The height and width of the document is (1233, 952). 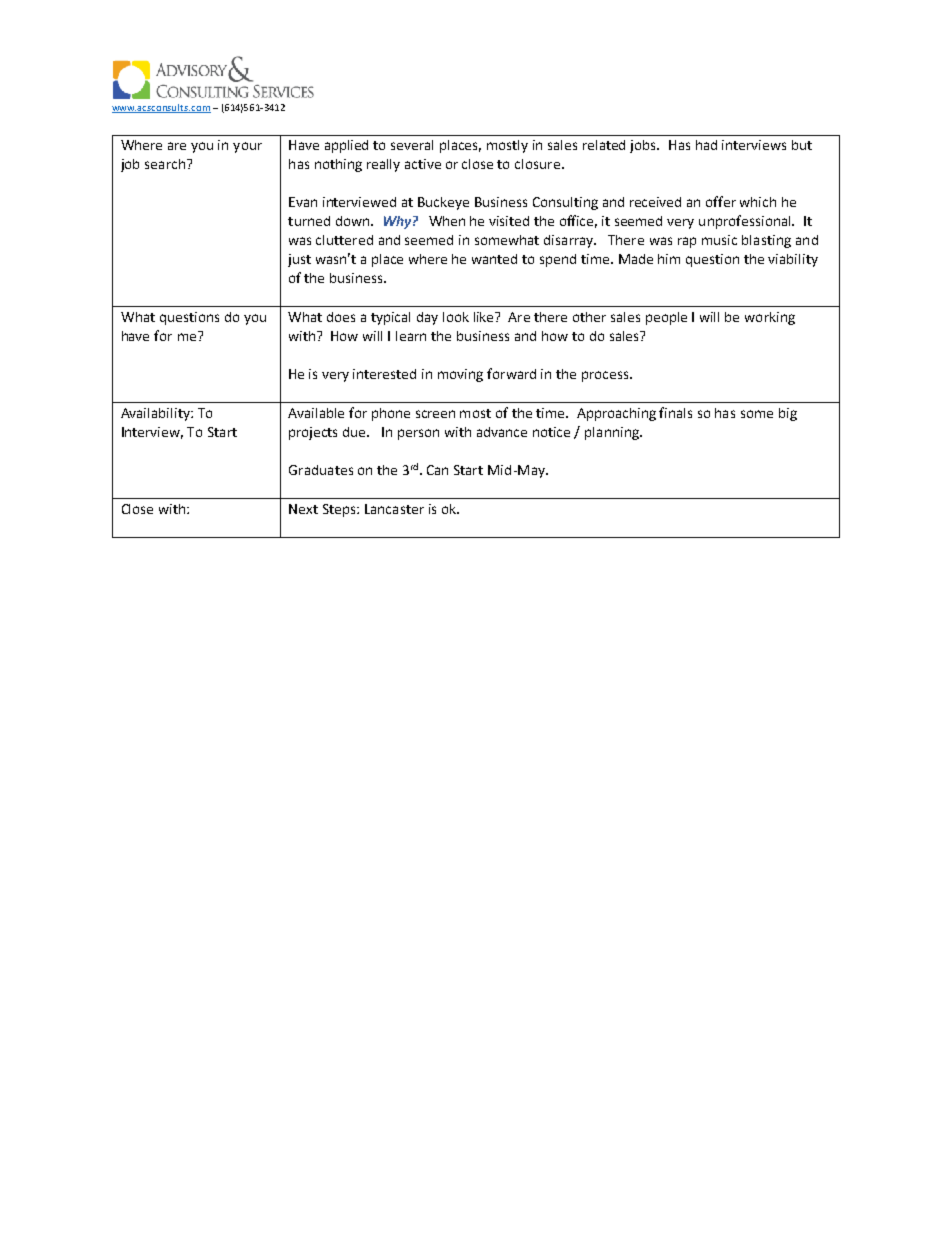 I want to click on planning, so click(x=613, y=433).
